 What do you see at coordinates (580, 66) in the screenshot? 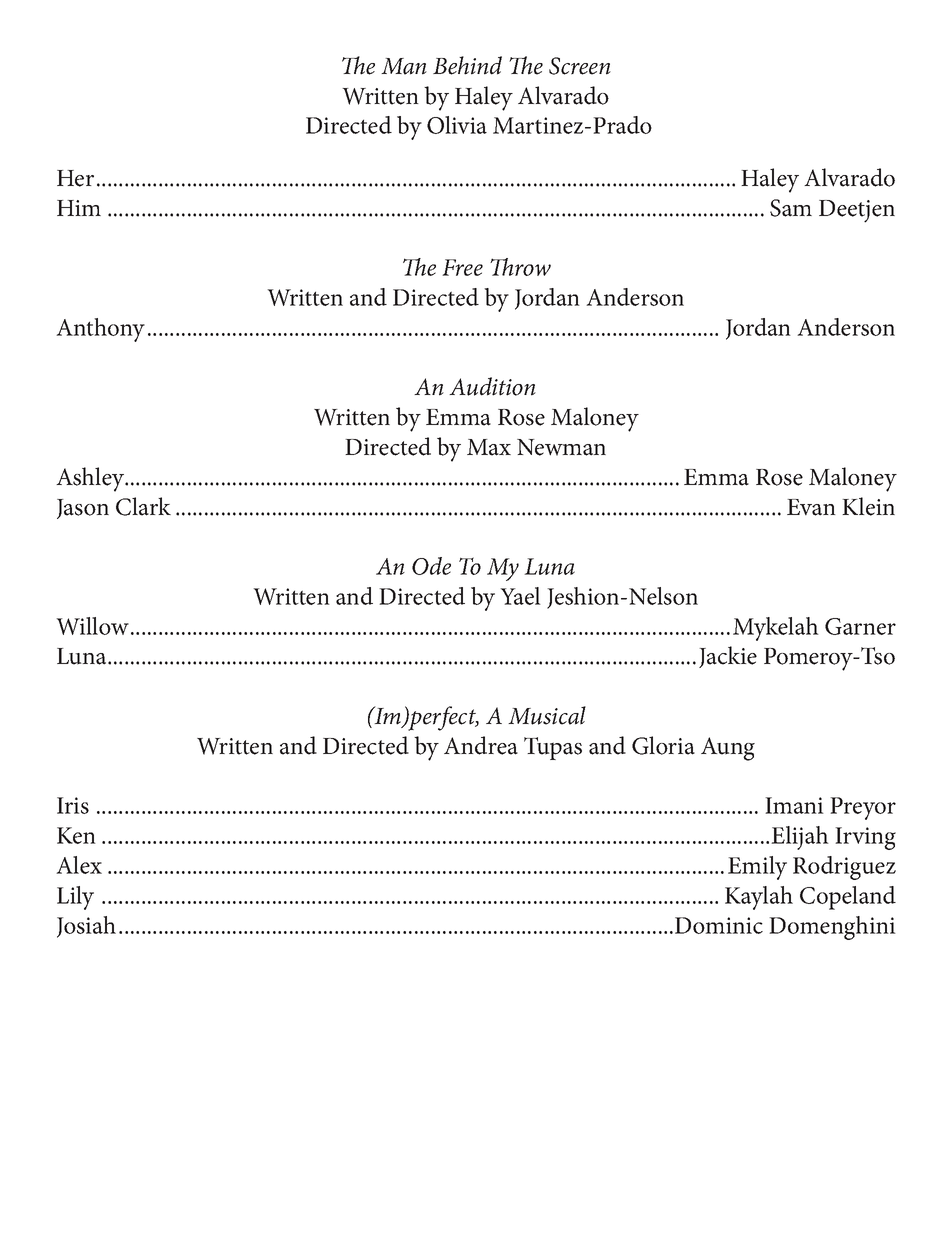
I see `Screen` at bounding box center [580, 66].
